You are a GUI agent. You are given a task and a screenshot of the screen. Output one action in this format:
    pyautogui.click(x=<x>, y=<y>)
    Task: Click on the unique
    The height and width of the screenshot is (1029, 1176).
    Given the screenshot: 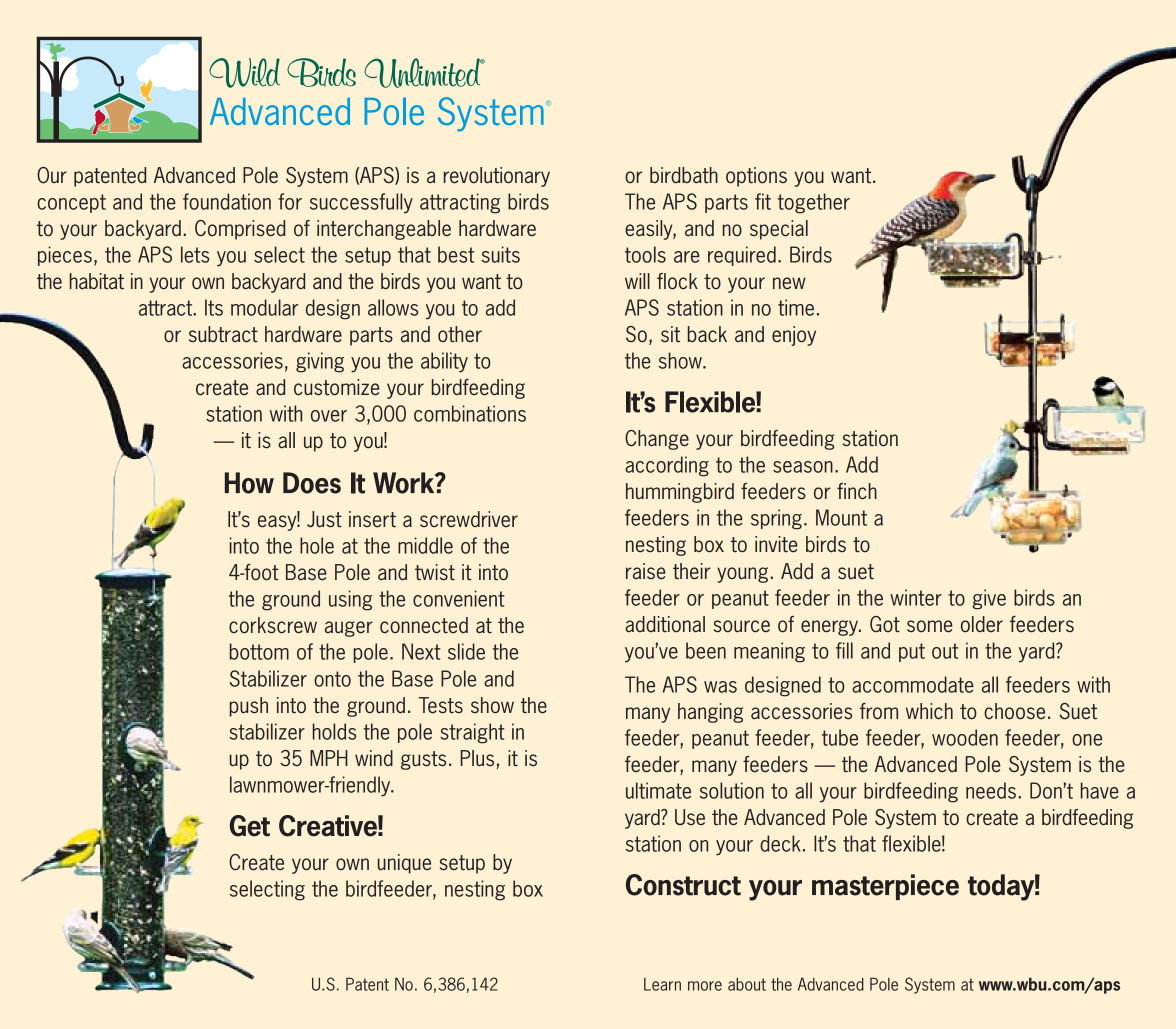 What is the action you would take?
    pyautogui.click(x=404, y=864)
